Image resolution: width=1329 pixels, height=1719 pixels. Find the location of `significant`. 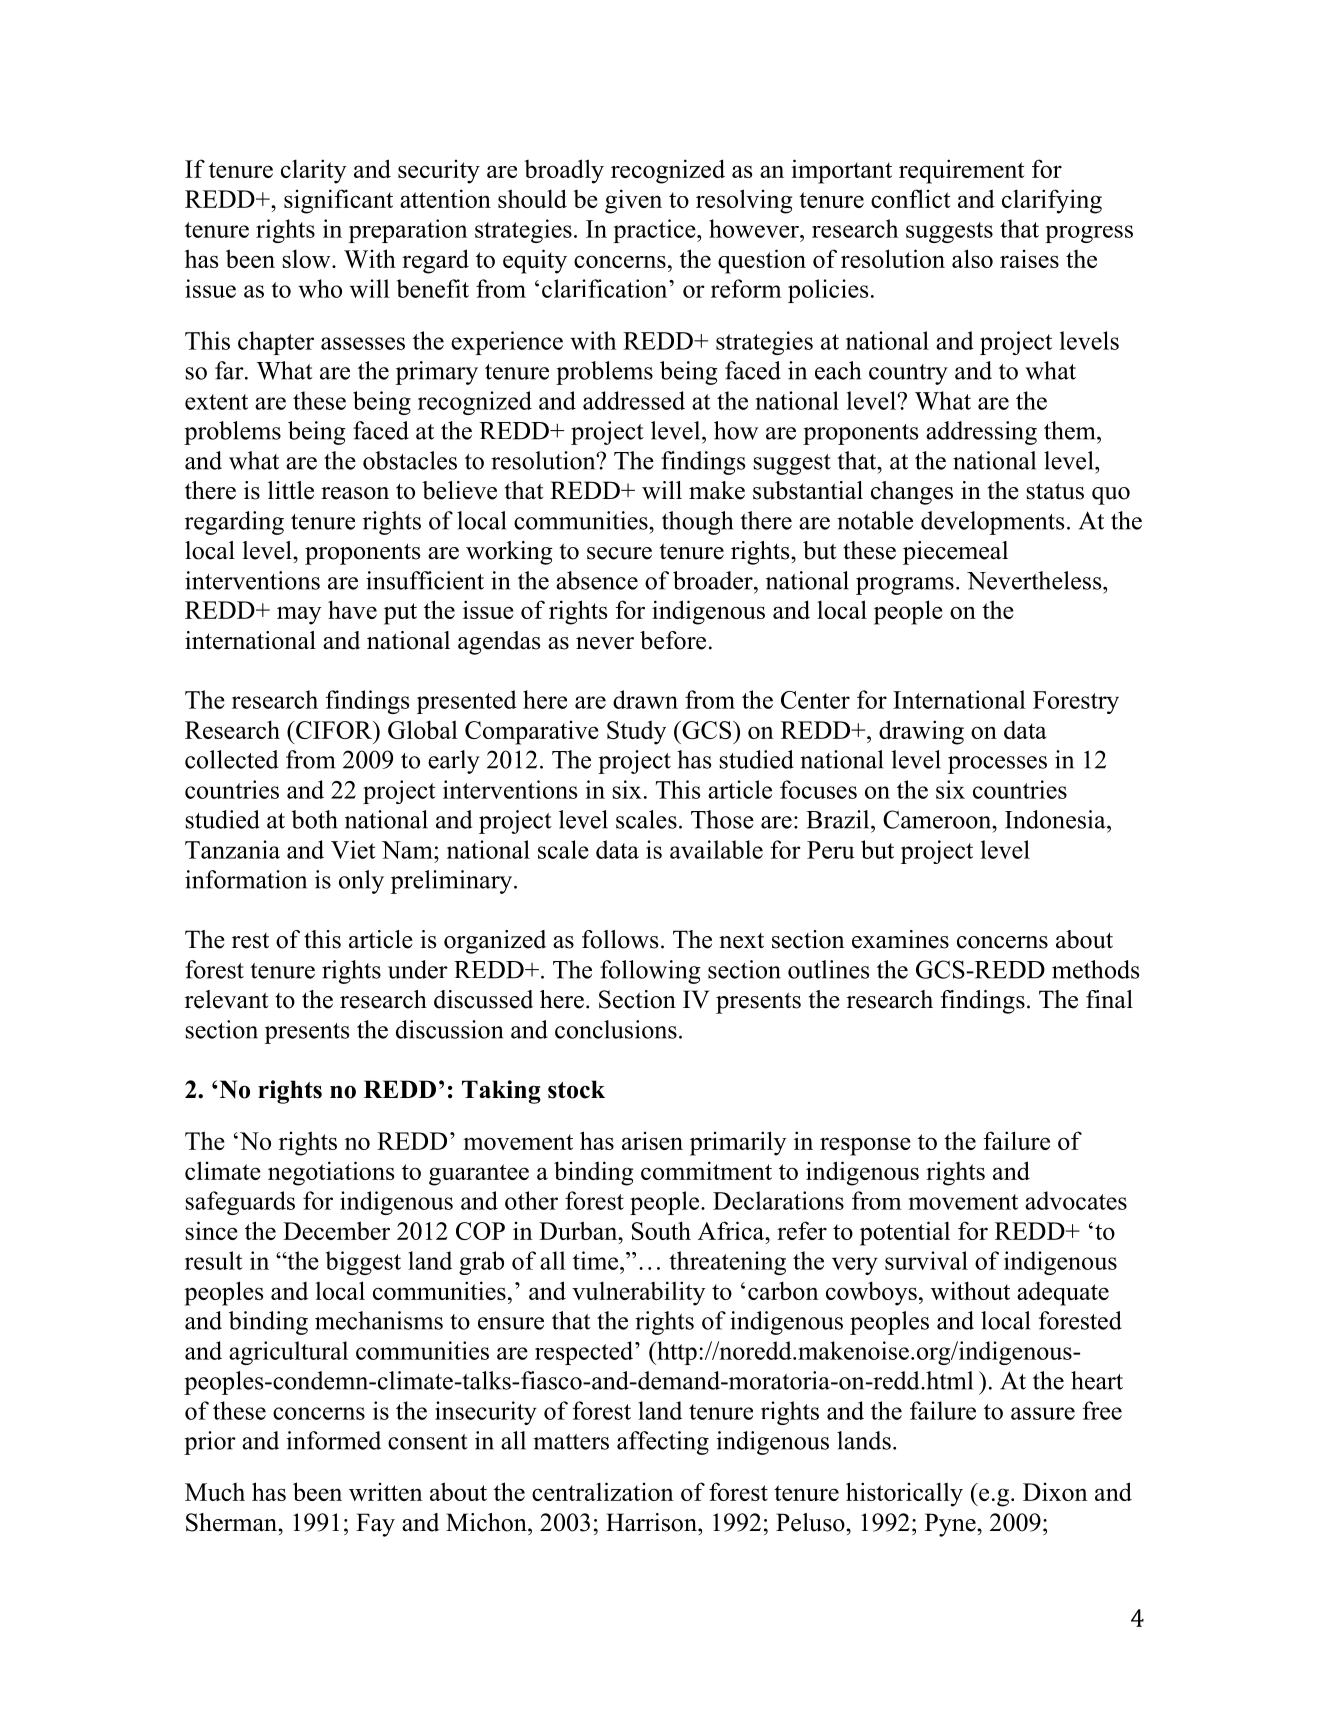

significant is located at coordinates (338, 201).
